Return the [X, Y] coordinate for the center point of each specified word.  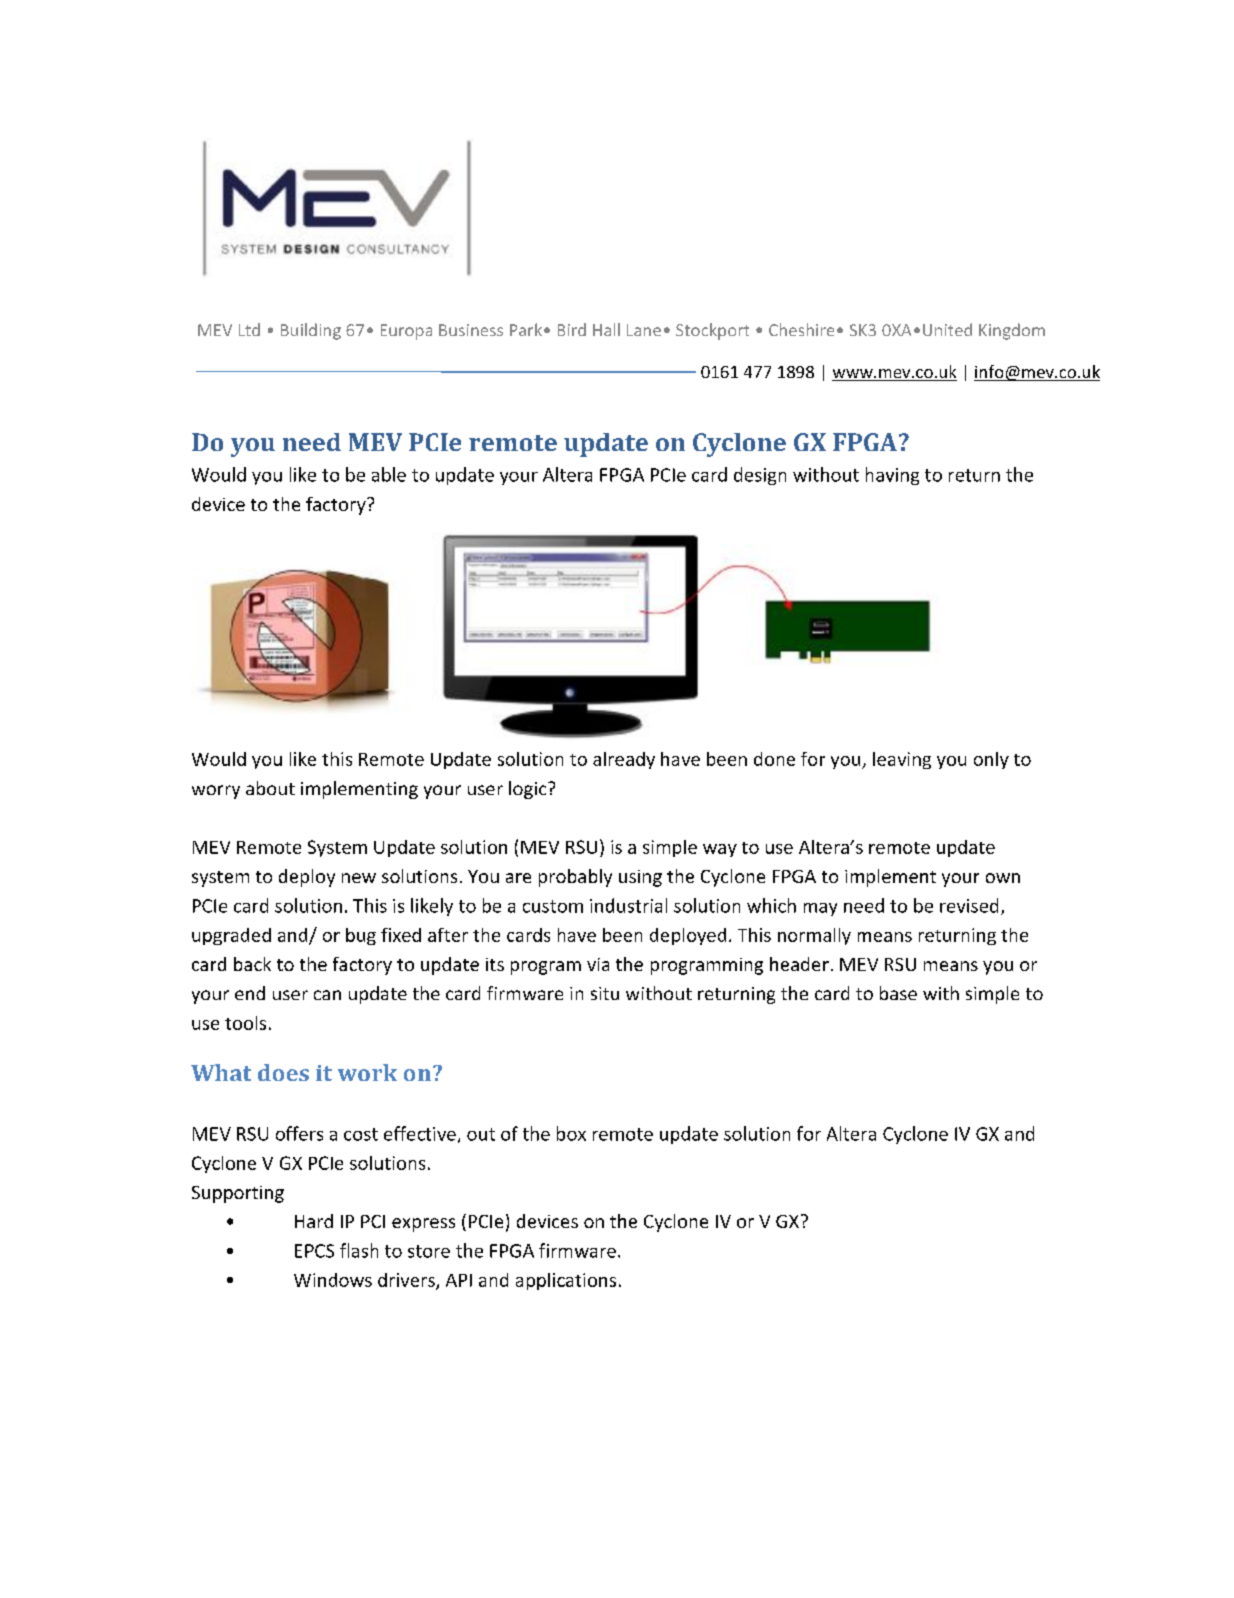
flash [359, 1250]
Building [311, 331]
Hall [606, 329]
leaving [902, 760]
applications [566, 1281]
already [624, 760]
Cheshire [801, 329]
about [270, 788]
